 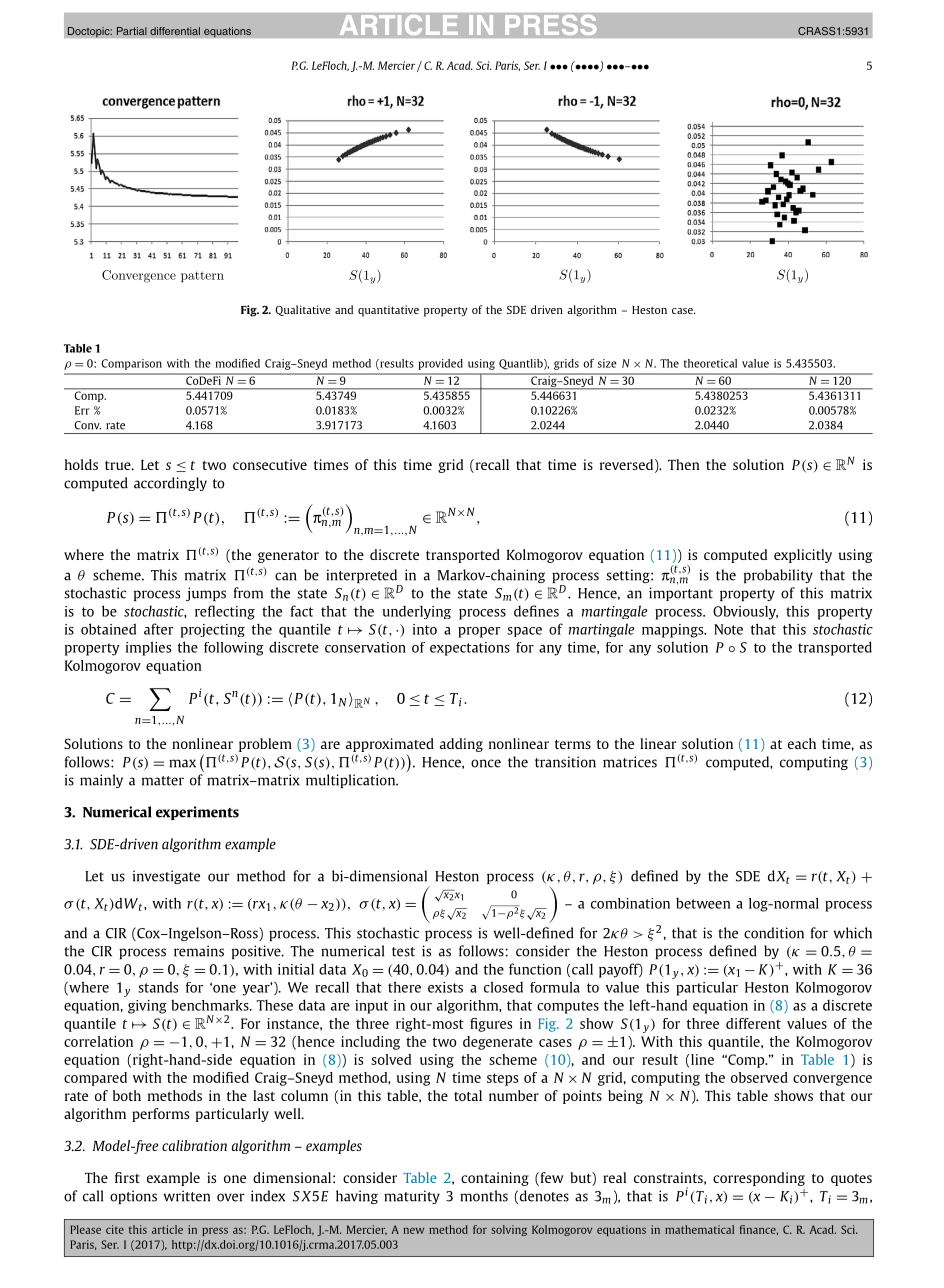 What do you see at coordinates (495, 1179) in the page?
I see `containing` at bounding box center [495, 1179].
